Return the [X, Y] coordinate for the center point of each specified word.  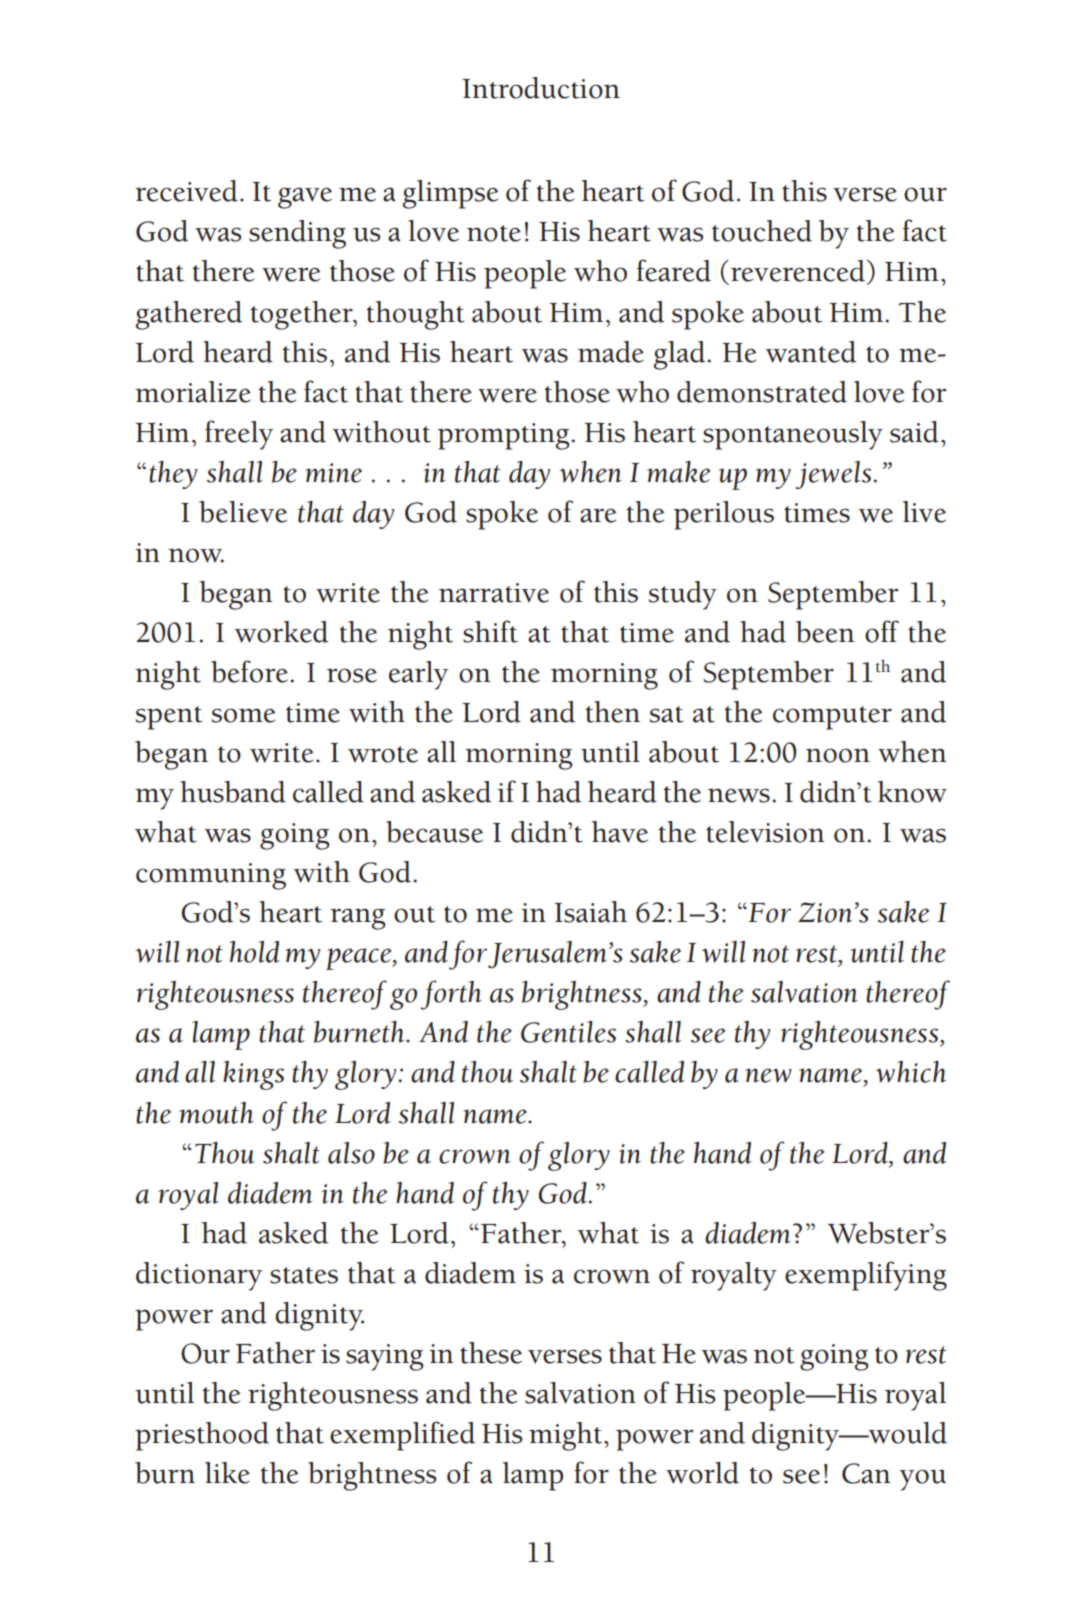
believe [243, 512]
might [567, 1436]
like [227, 1473]
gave [305, 198]
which [911, 1072]
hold [255, 952]
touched [762, 231]
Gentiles [568, 1032]
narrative [494, 593]
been [825, 632]
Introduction [541, 88]
